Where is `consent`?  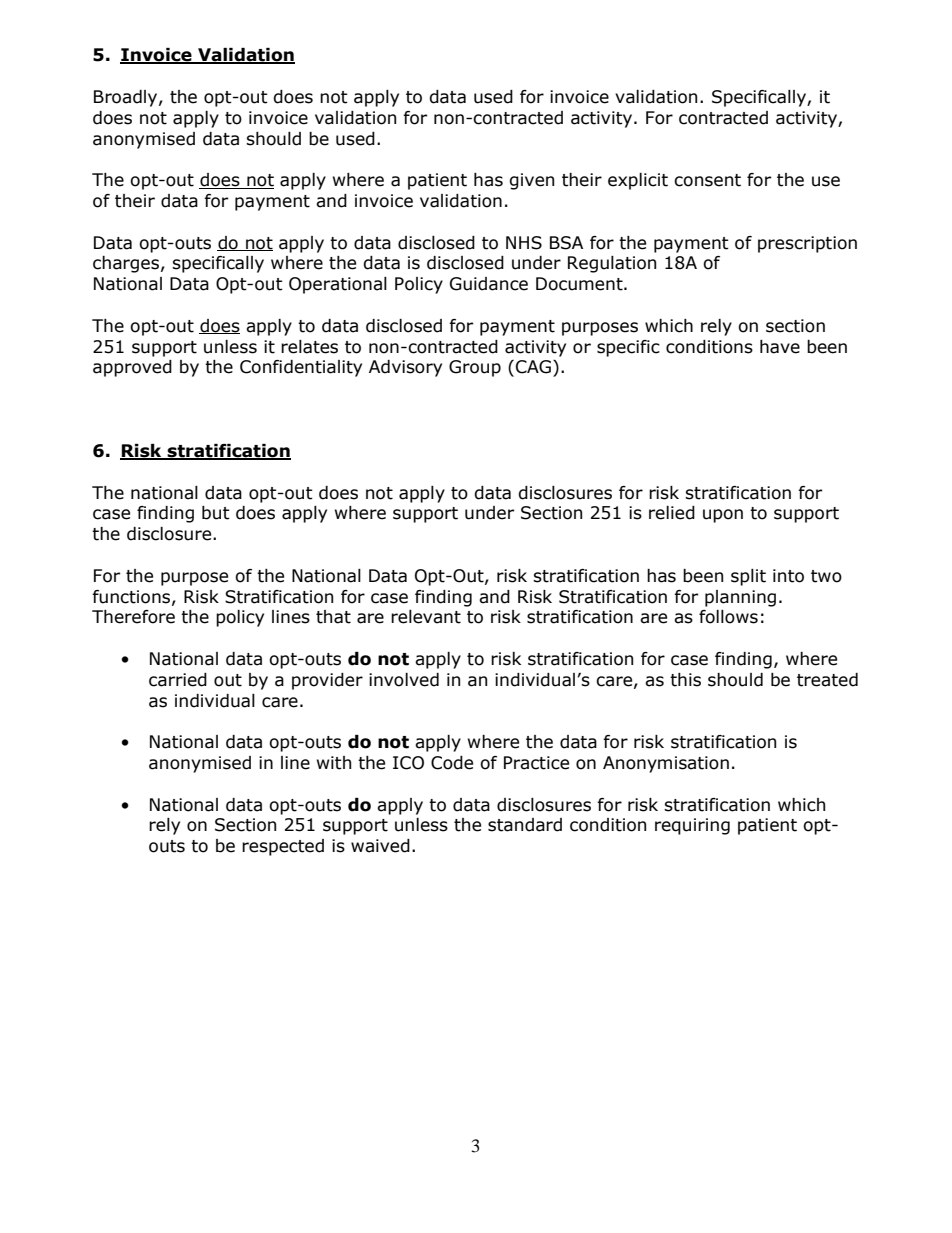 consent is located at coordinates (707, 180).
